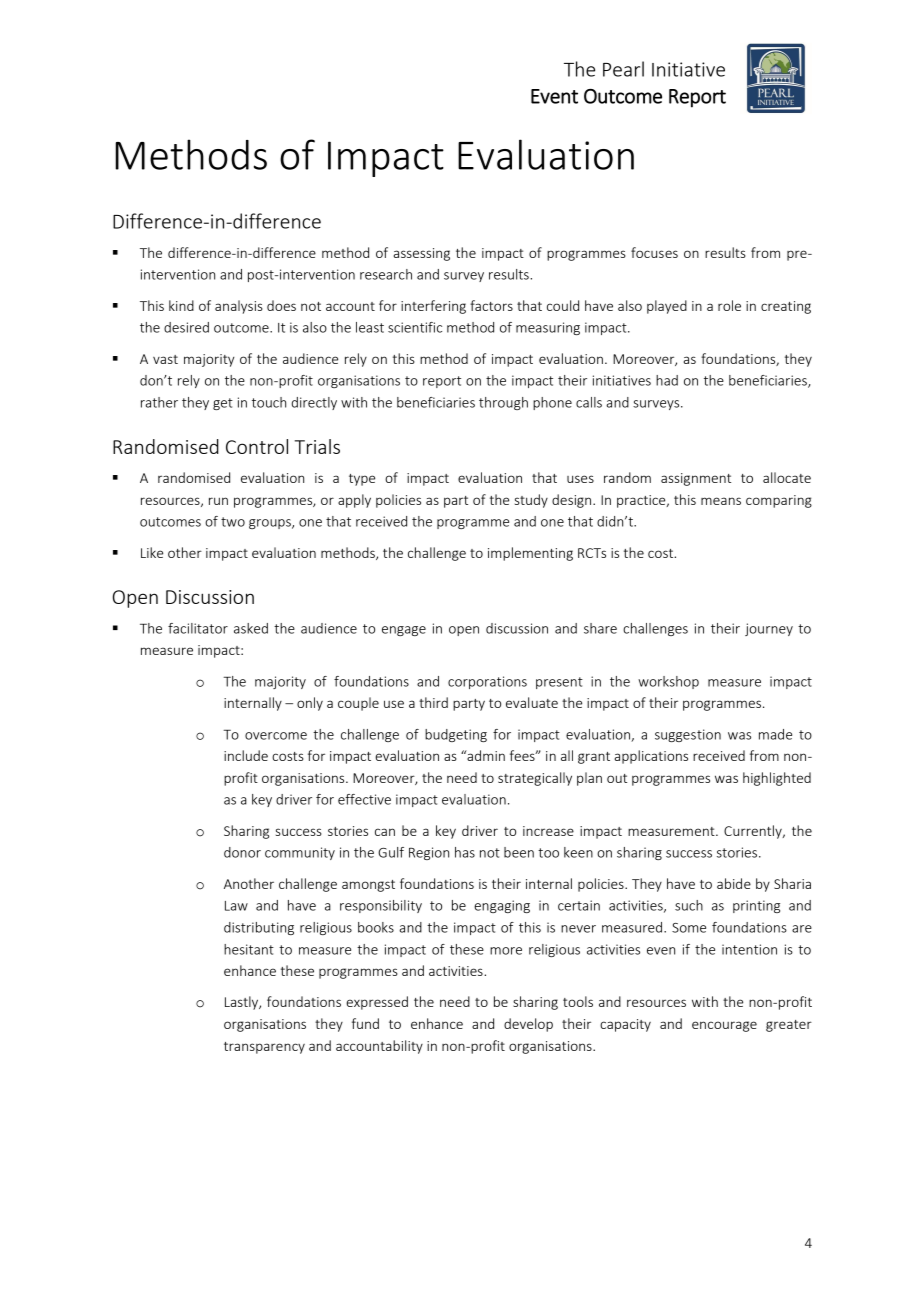 The height and width of the screenshot is (1308, 924). Describe the element at coordinates (729, 305) in the screenshot. I see `role` at that location.
